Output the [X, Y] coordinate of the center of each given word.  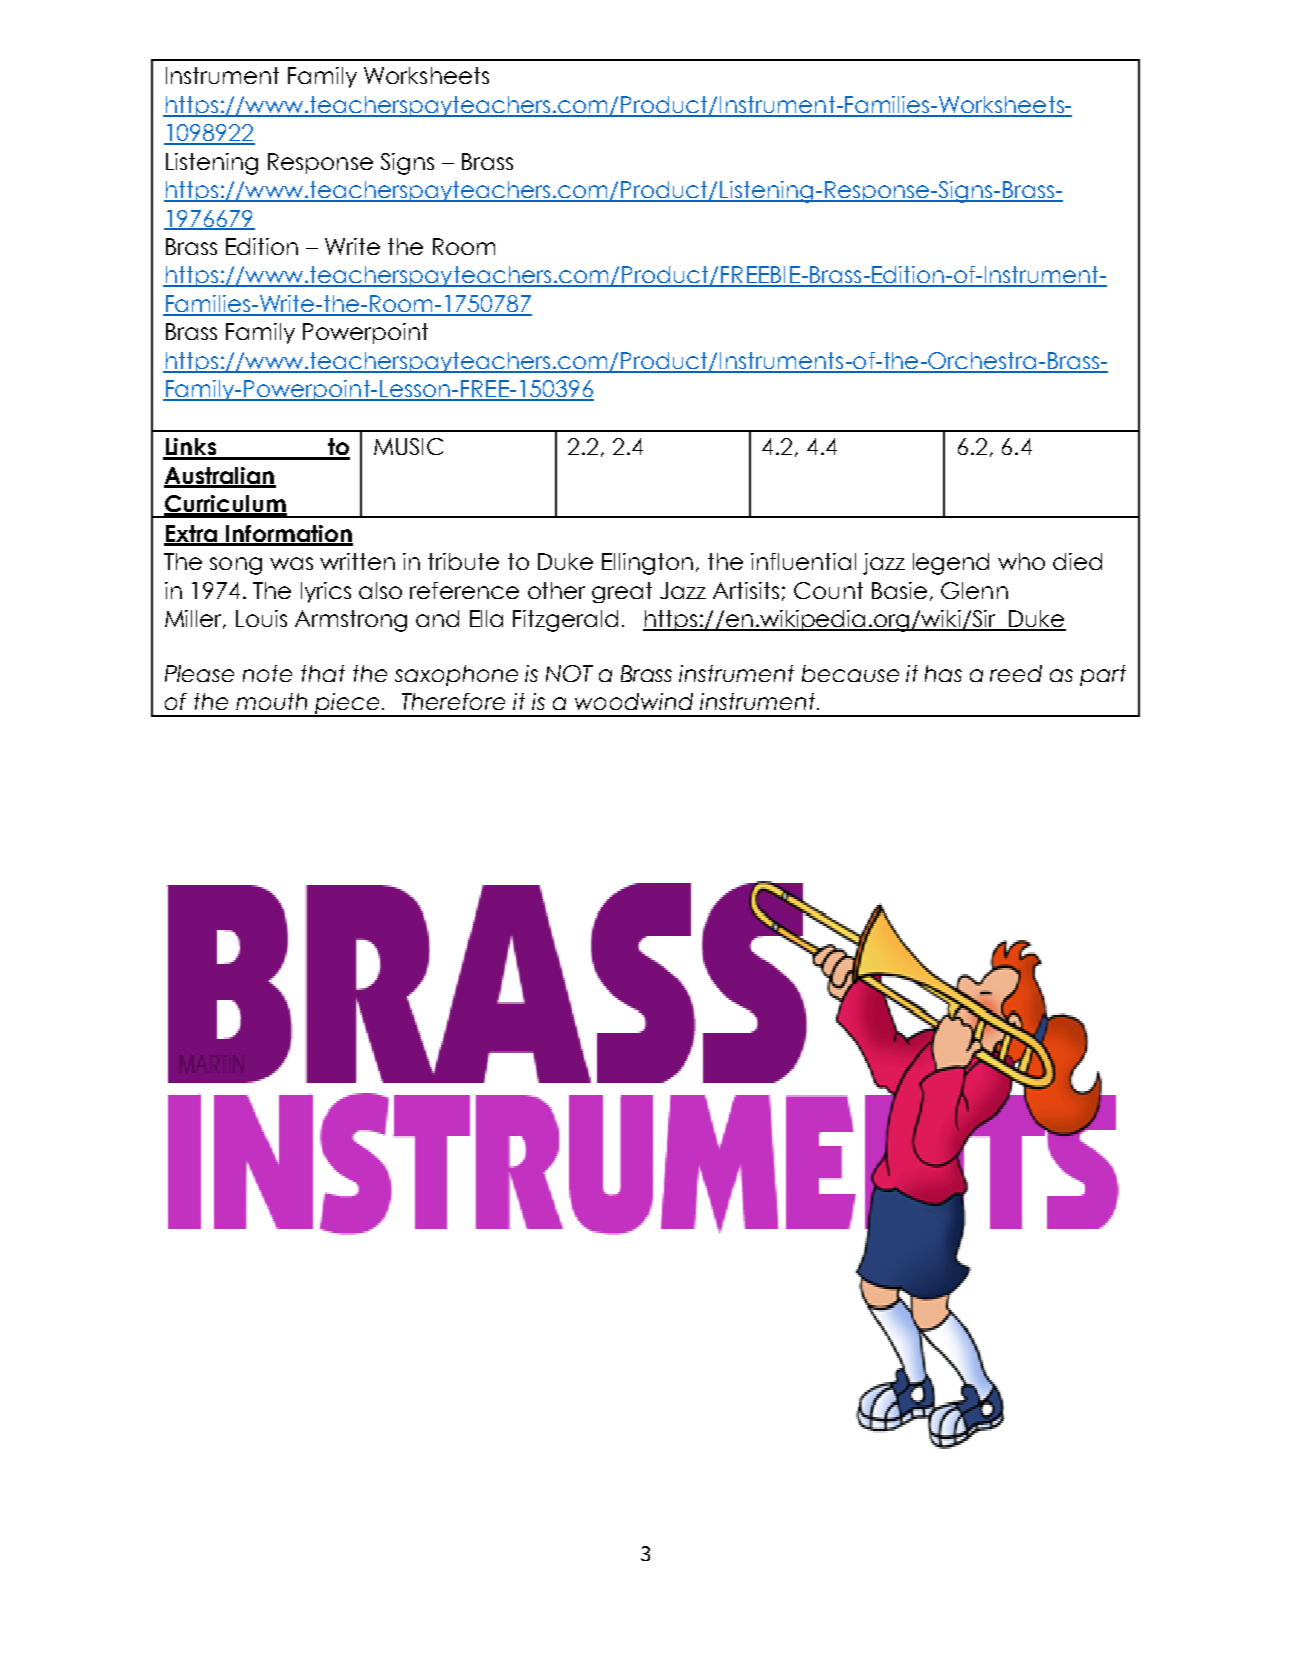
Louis [261, 618]
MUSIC [408, 446]
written [357, 561]
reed [1016, 673]
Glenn [974, 590]
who [1021, 561]
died [1077, 561]
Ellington [647, 564]
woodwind [634, 701]
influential [803, 561]
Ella [486, 618]
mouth [271, 701]
